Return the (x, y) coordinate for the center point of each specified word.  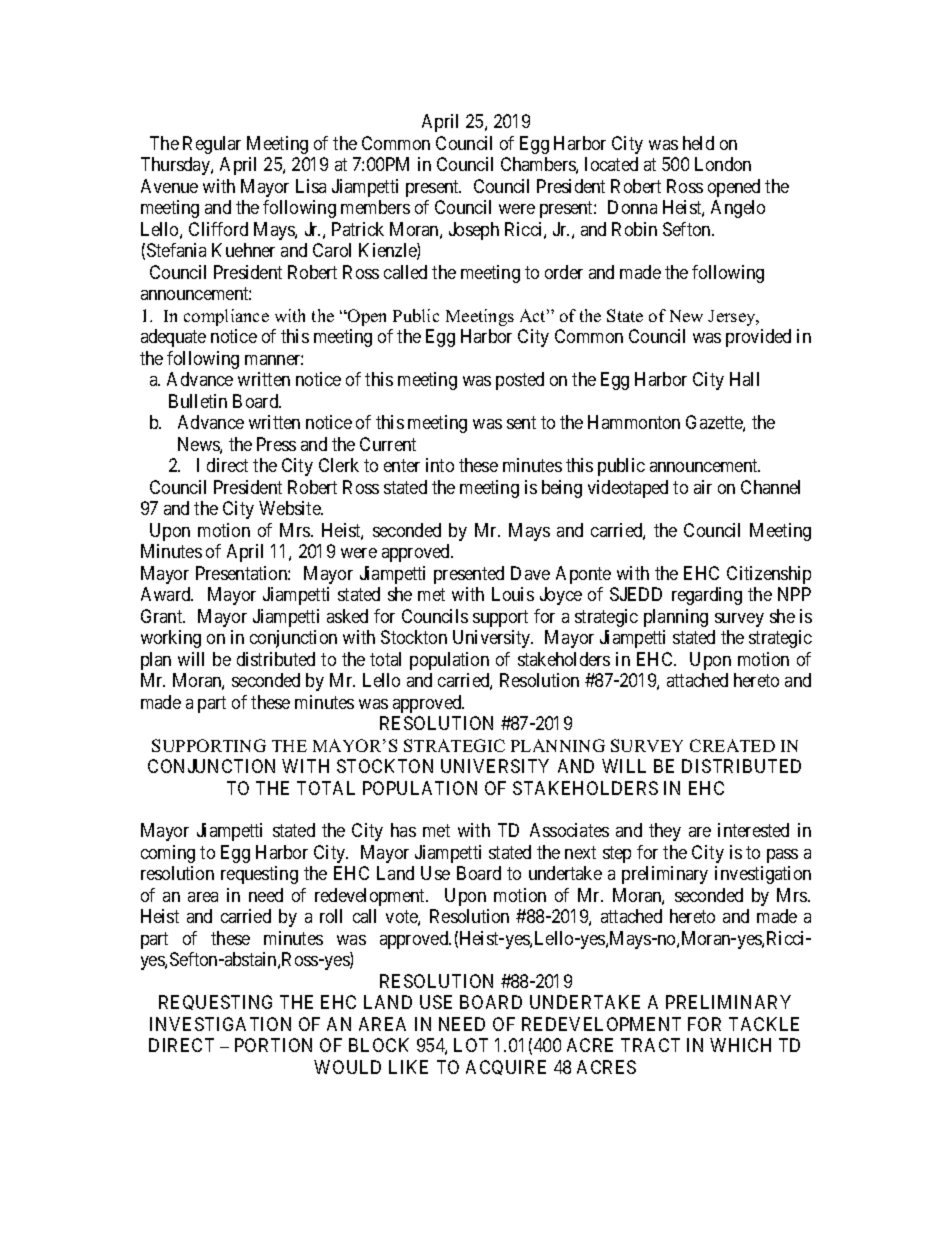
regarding (707, 596)
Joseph (474, 231)
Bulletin (198, 401)
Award (167, 594)
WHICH (740, 1045)
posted (520, 381)
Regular (212, 145)
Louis (513, 594)
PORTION (273, 1045)
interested (753, 830)
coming (168, 854)
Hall (744, 379)
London (723, 164)
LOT (471, 1045)
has (403, 830)
